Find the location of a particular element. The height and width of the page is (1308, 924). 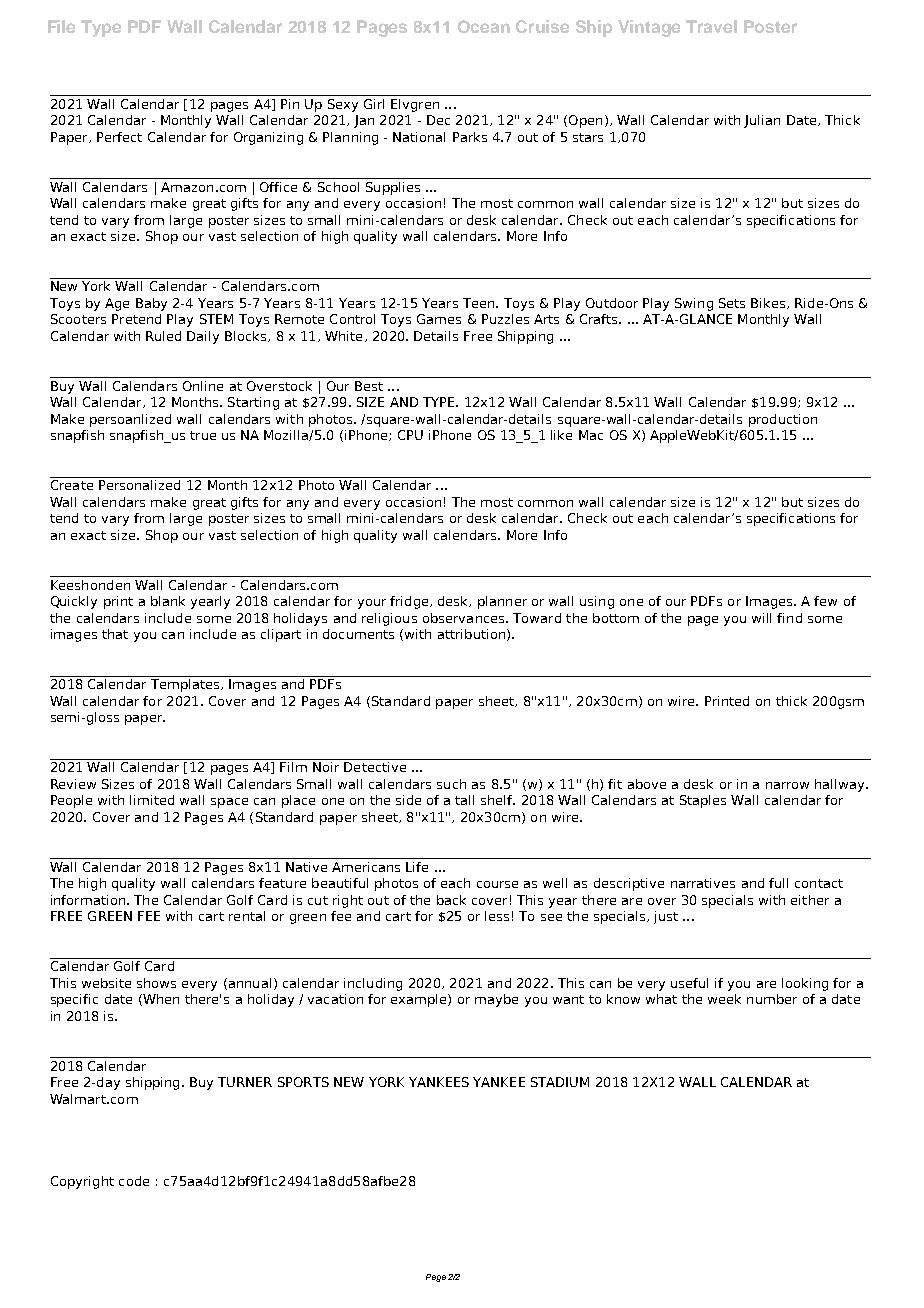

code is located at coordinates (134, 1181).
